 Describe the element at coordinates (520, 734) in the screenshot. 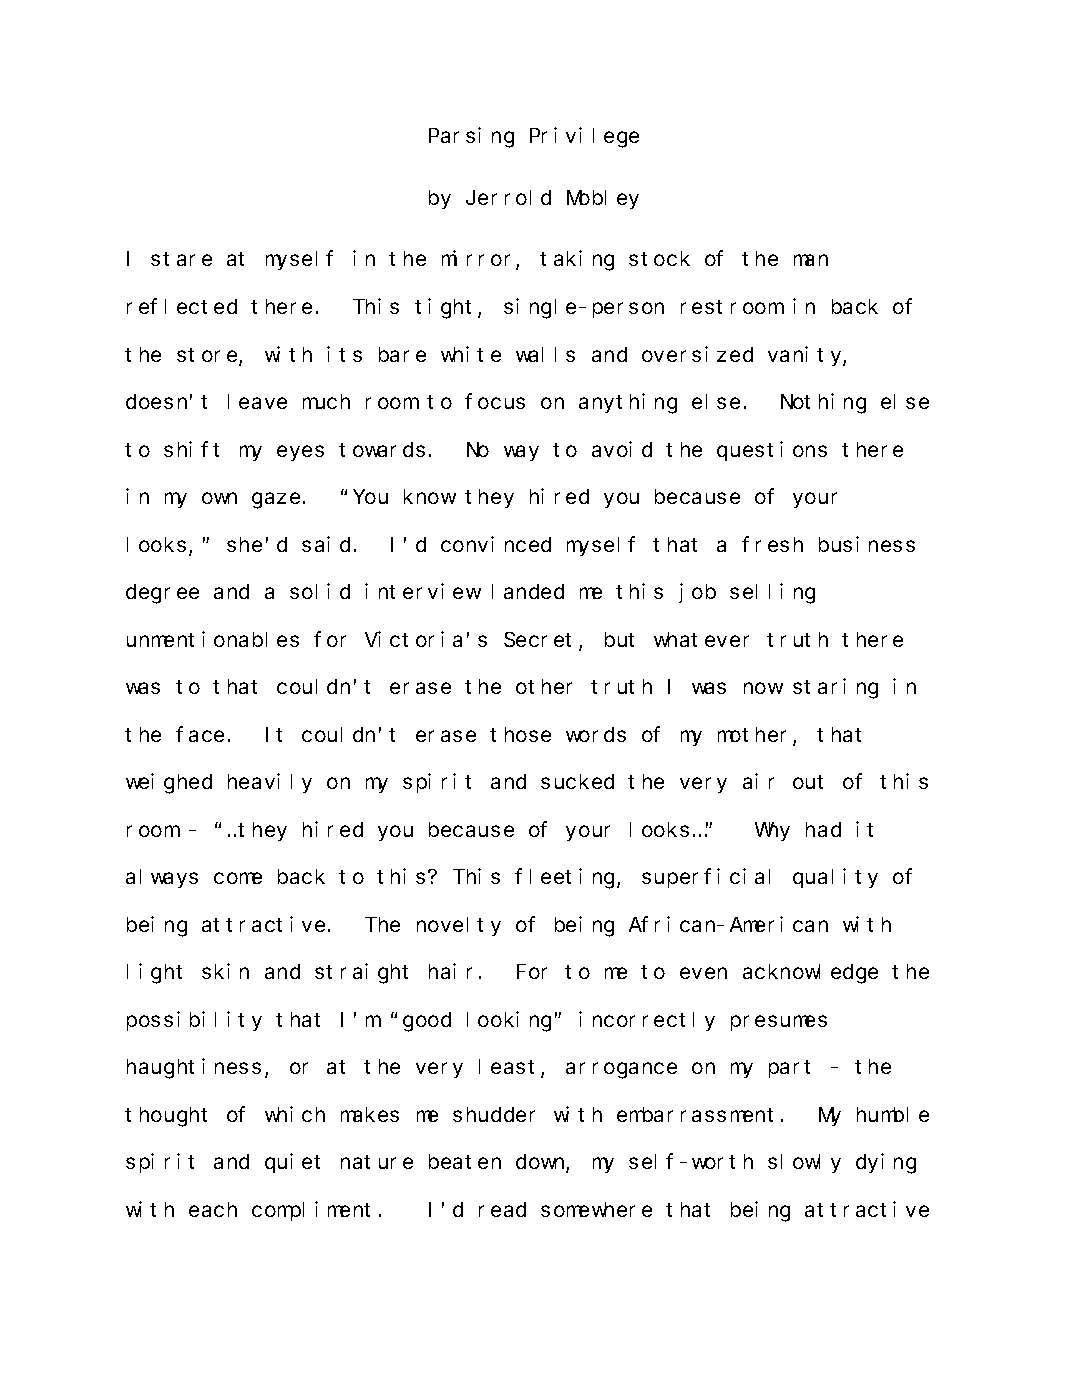

I see `those` at that location.
